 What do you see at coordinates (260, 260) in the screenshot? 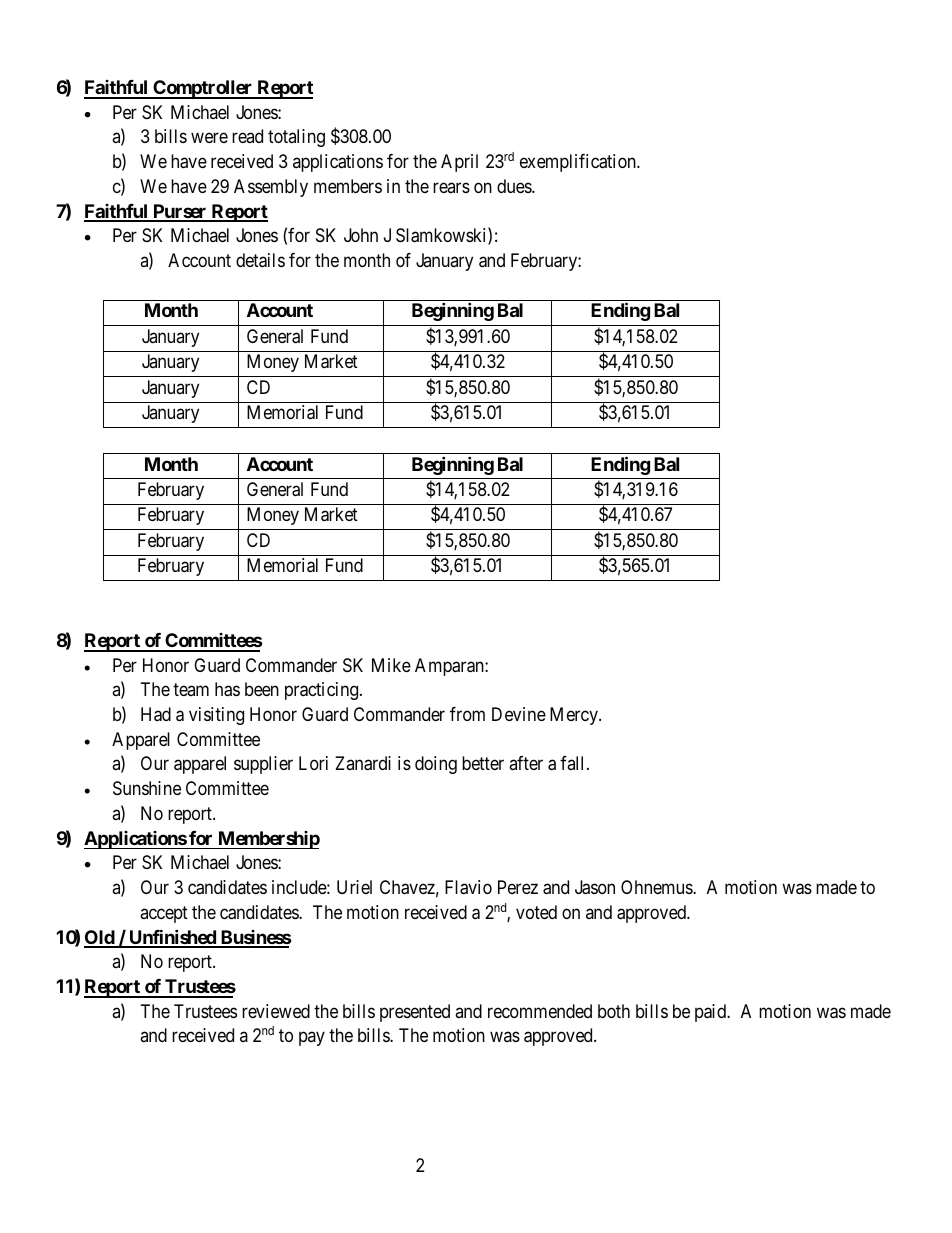
I see `details` at bounding box center [260, 260].
